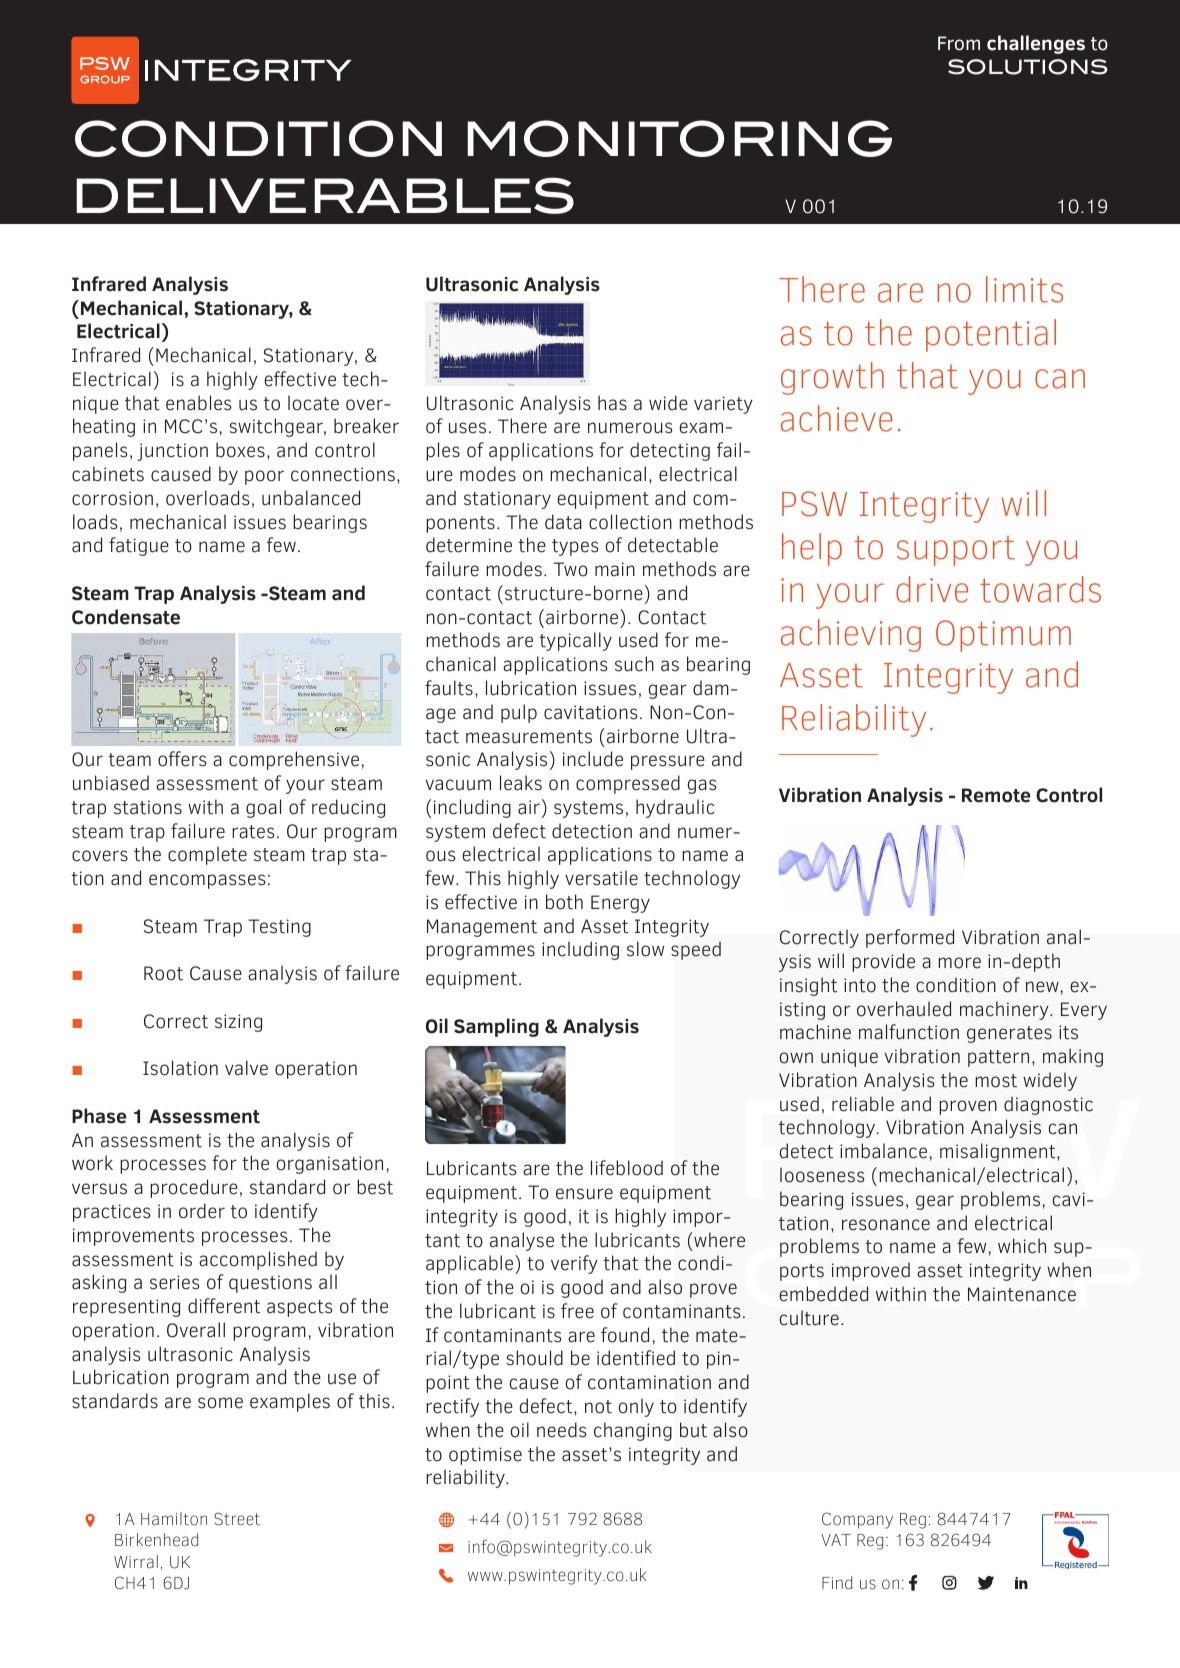 Image resolution: width=1180 pixels, height=1668 pixels. What do you see at coordinates (199, 403) in the document?
I see `enables` at bounding box center [199, 403].
